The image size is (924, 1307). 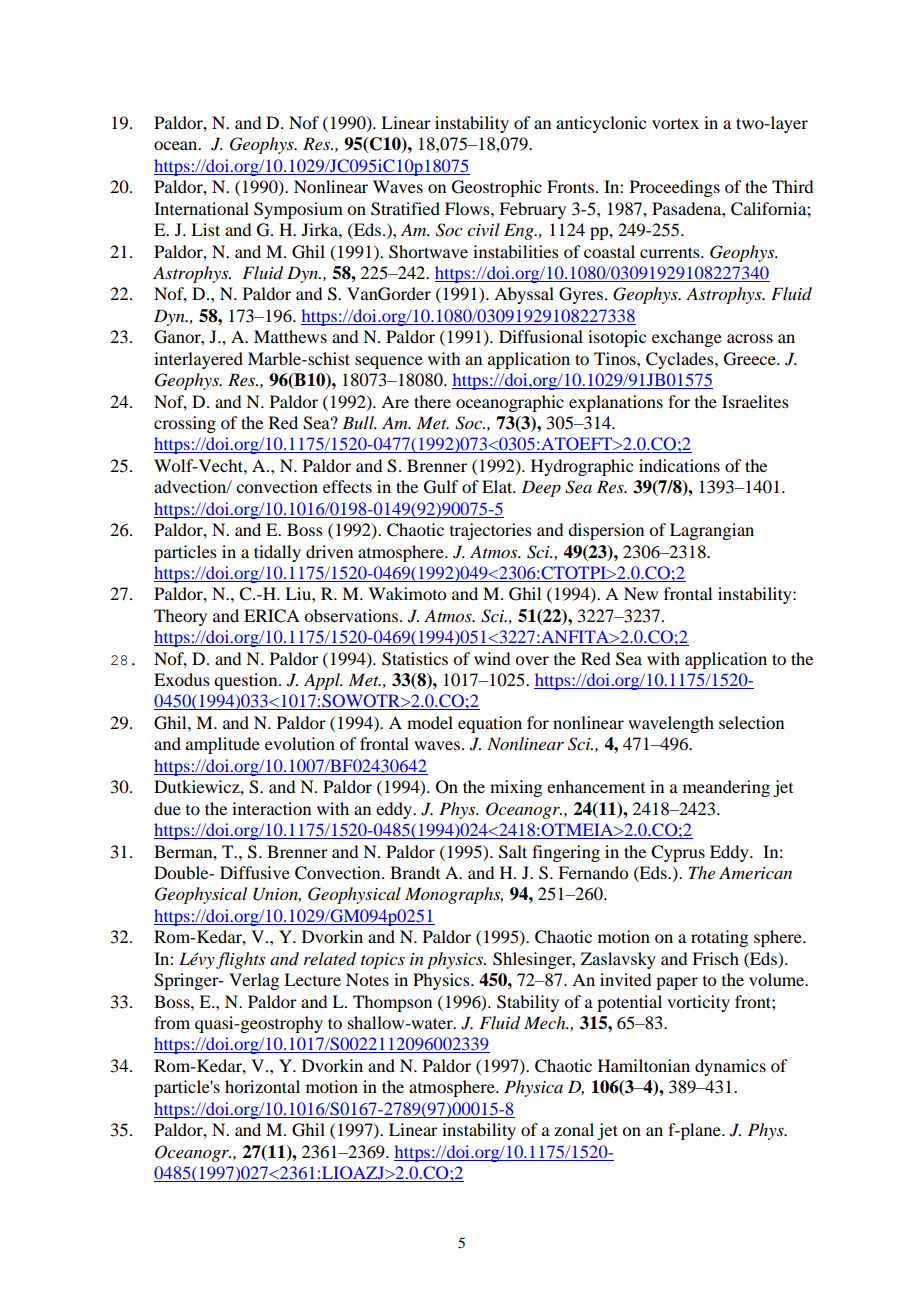 What do you see at coordinates (262, 1086) in the screenshot?
I see `horizontal` at bounding box center [262, 1086].
